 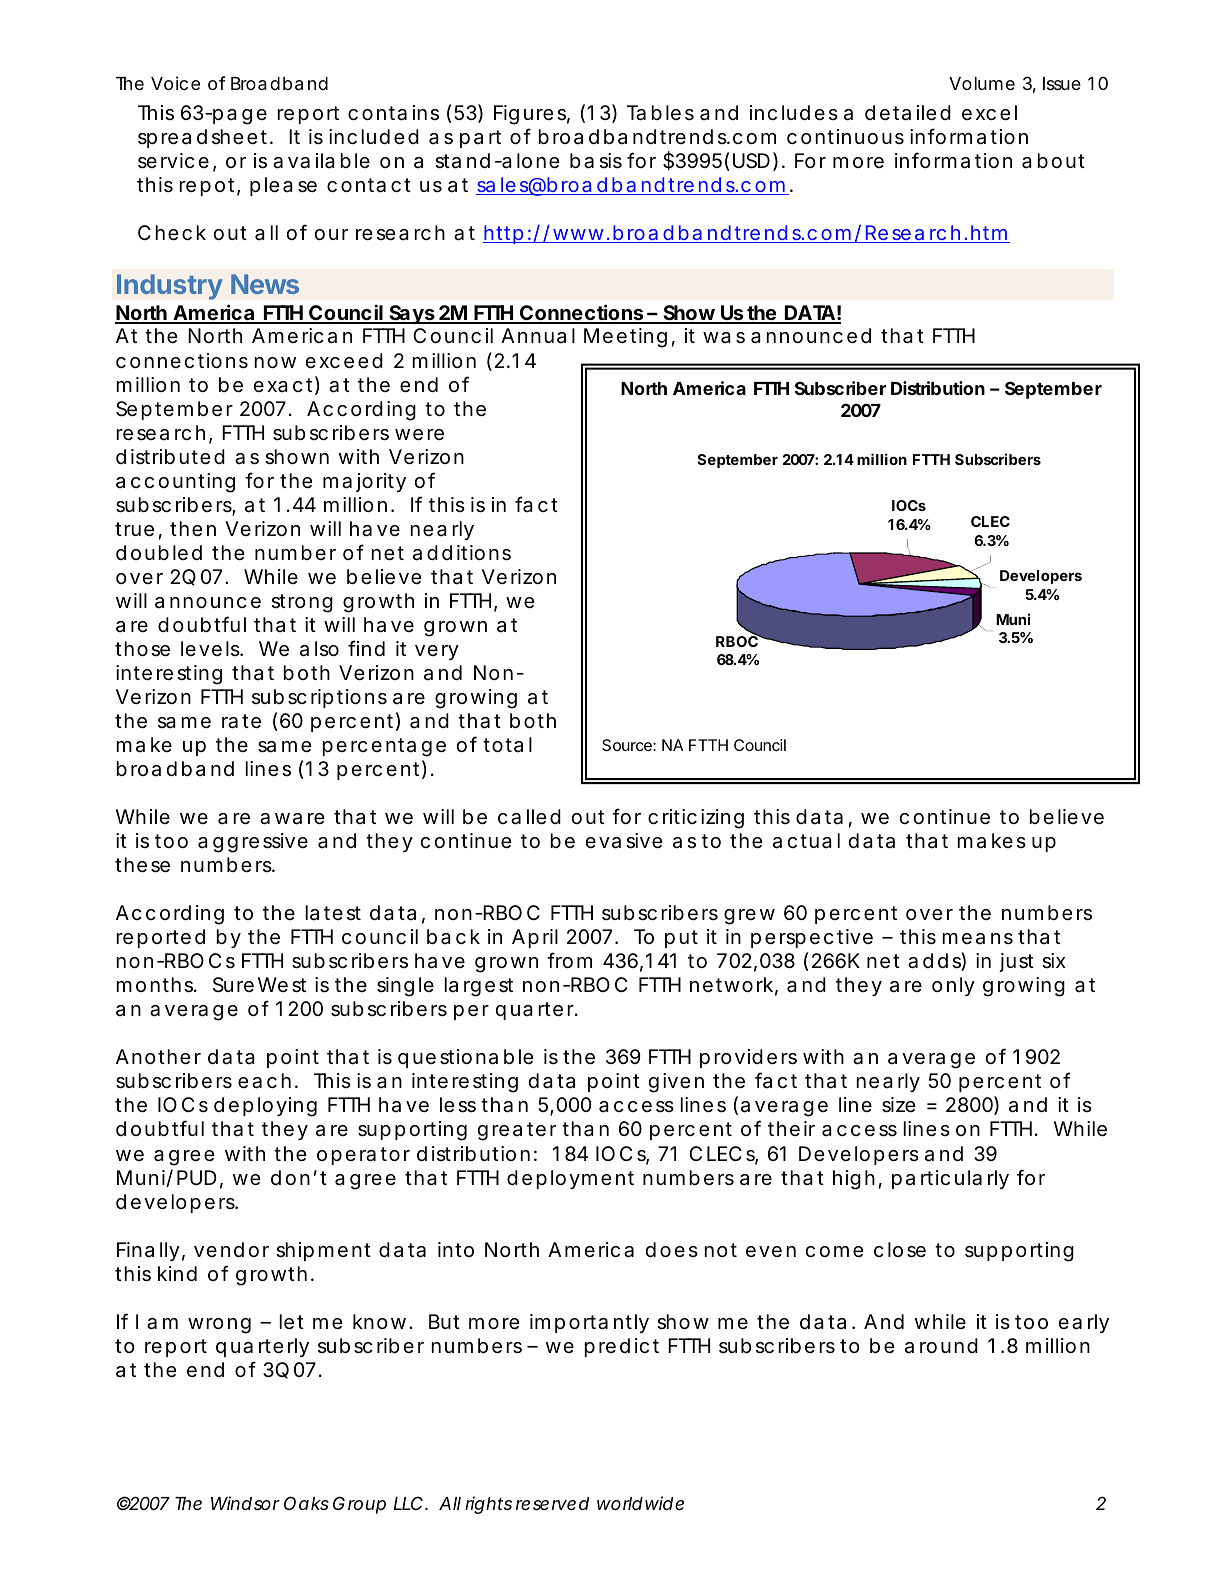 I want to click on basis, so click(x=596, y=161).
